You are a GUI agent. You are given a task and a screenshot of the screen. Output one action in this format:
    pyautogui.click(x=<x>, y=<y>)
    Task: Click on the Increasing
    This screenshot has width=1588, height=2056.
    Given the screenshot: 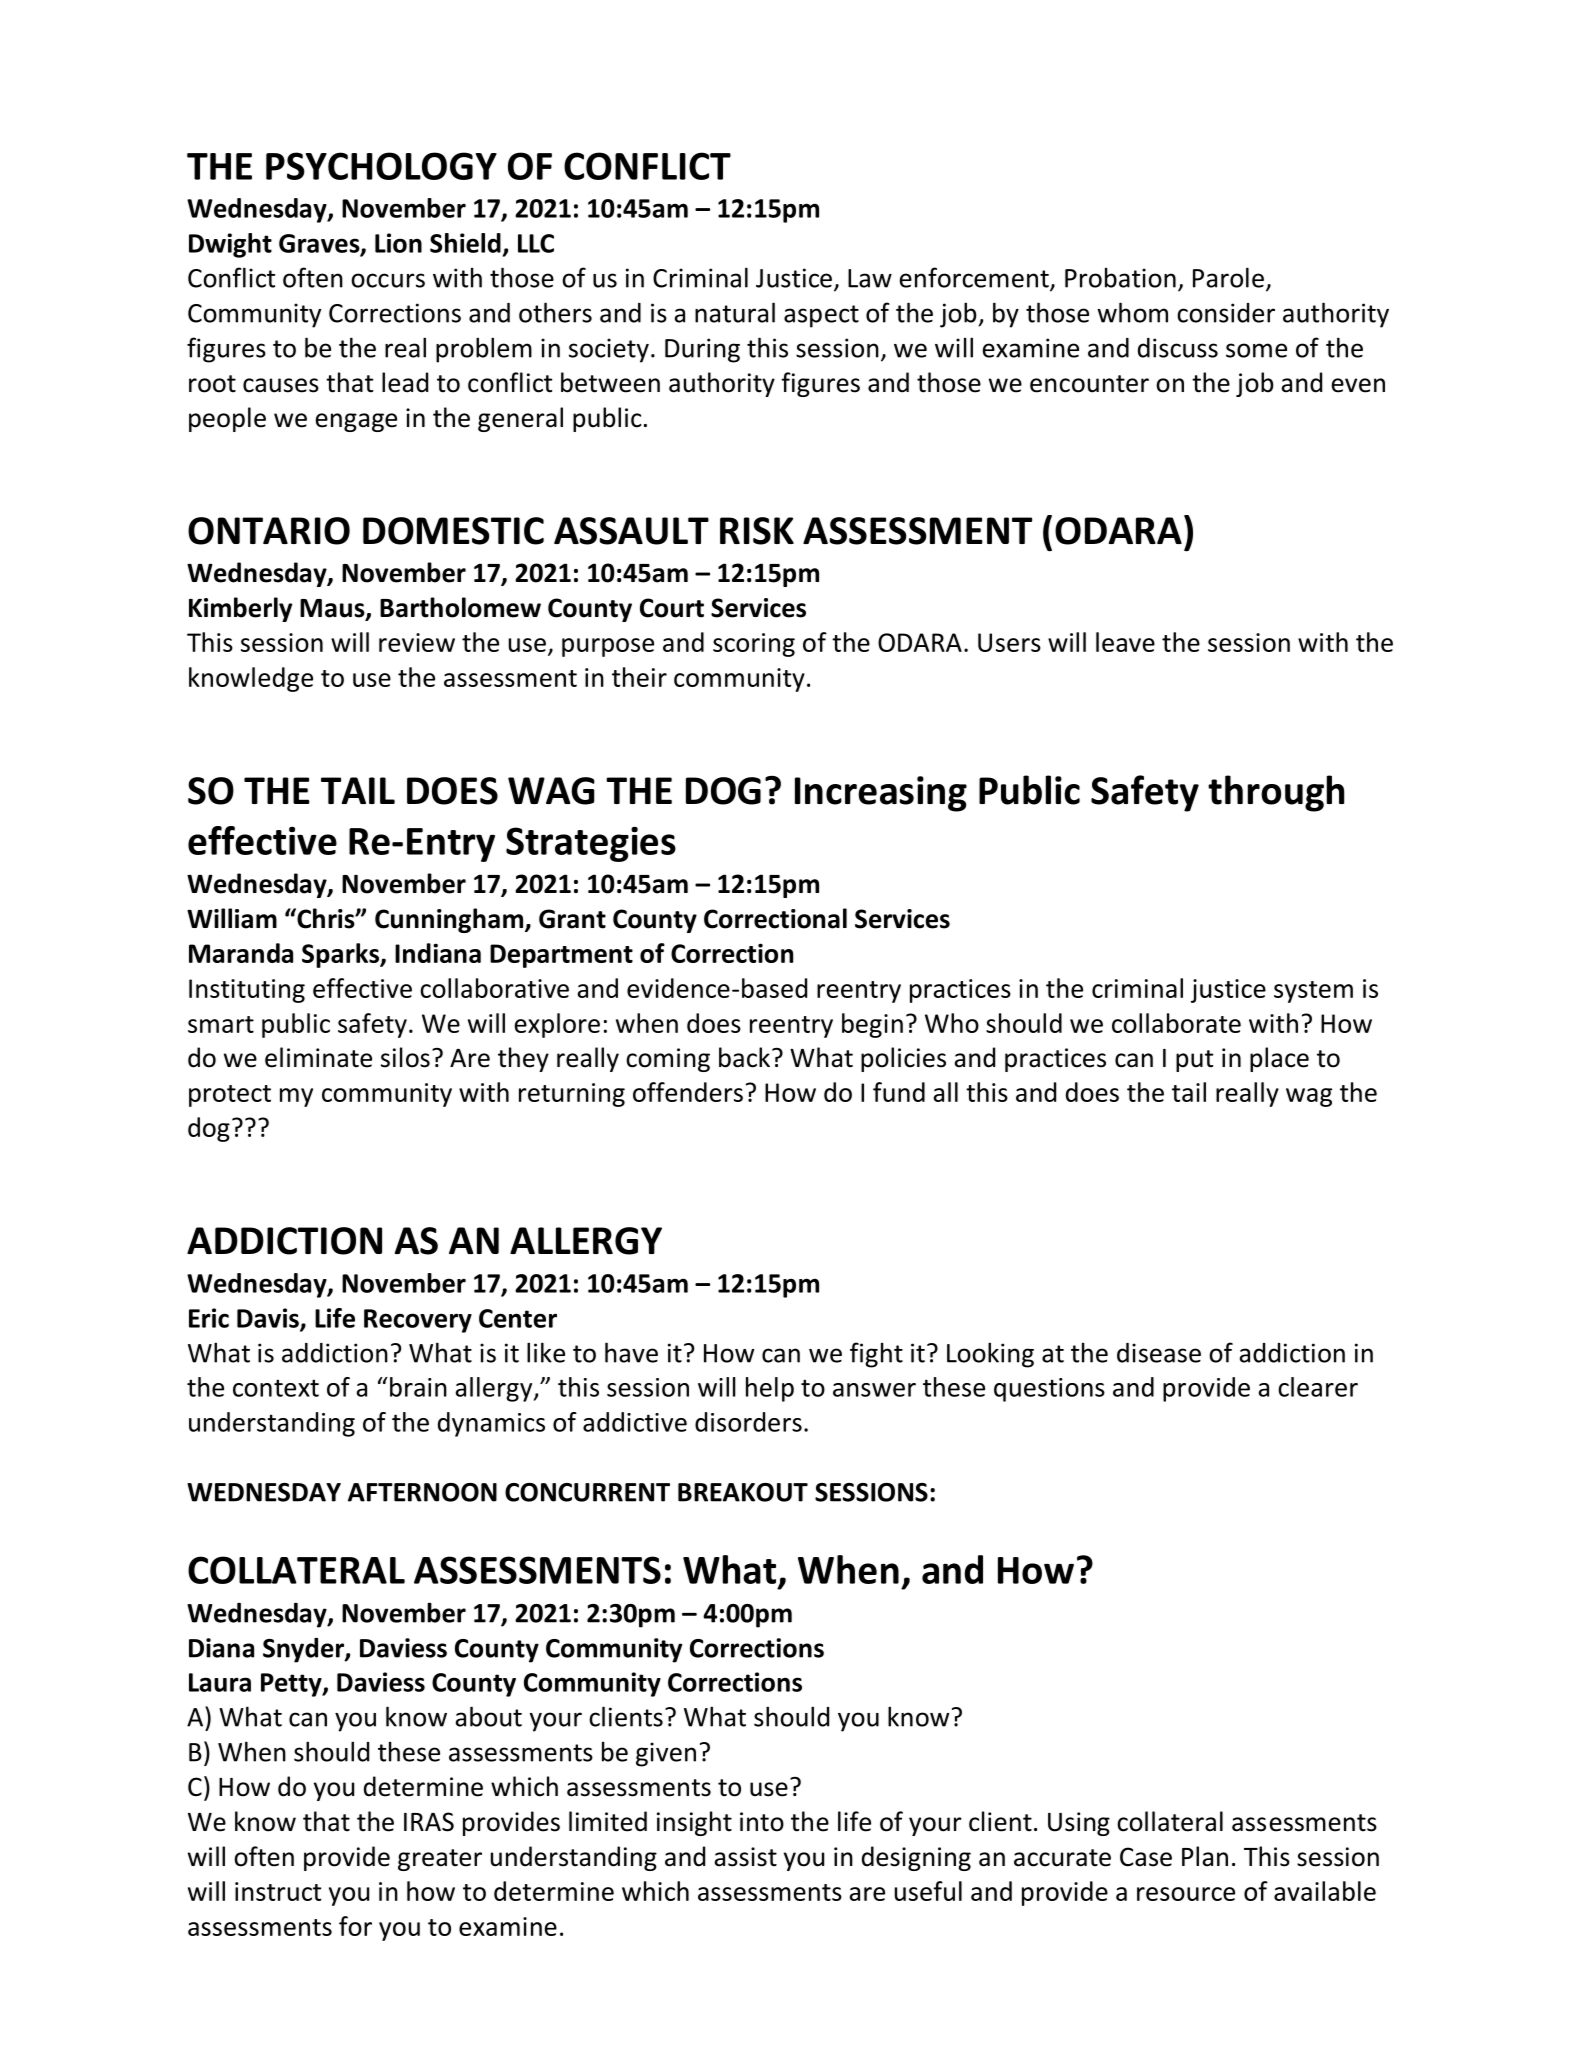 What is the action you would take?
    pyautogui.click(x=881, y=794)
